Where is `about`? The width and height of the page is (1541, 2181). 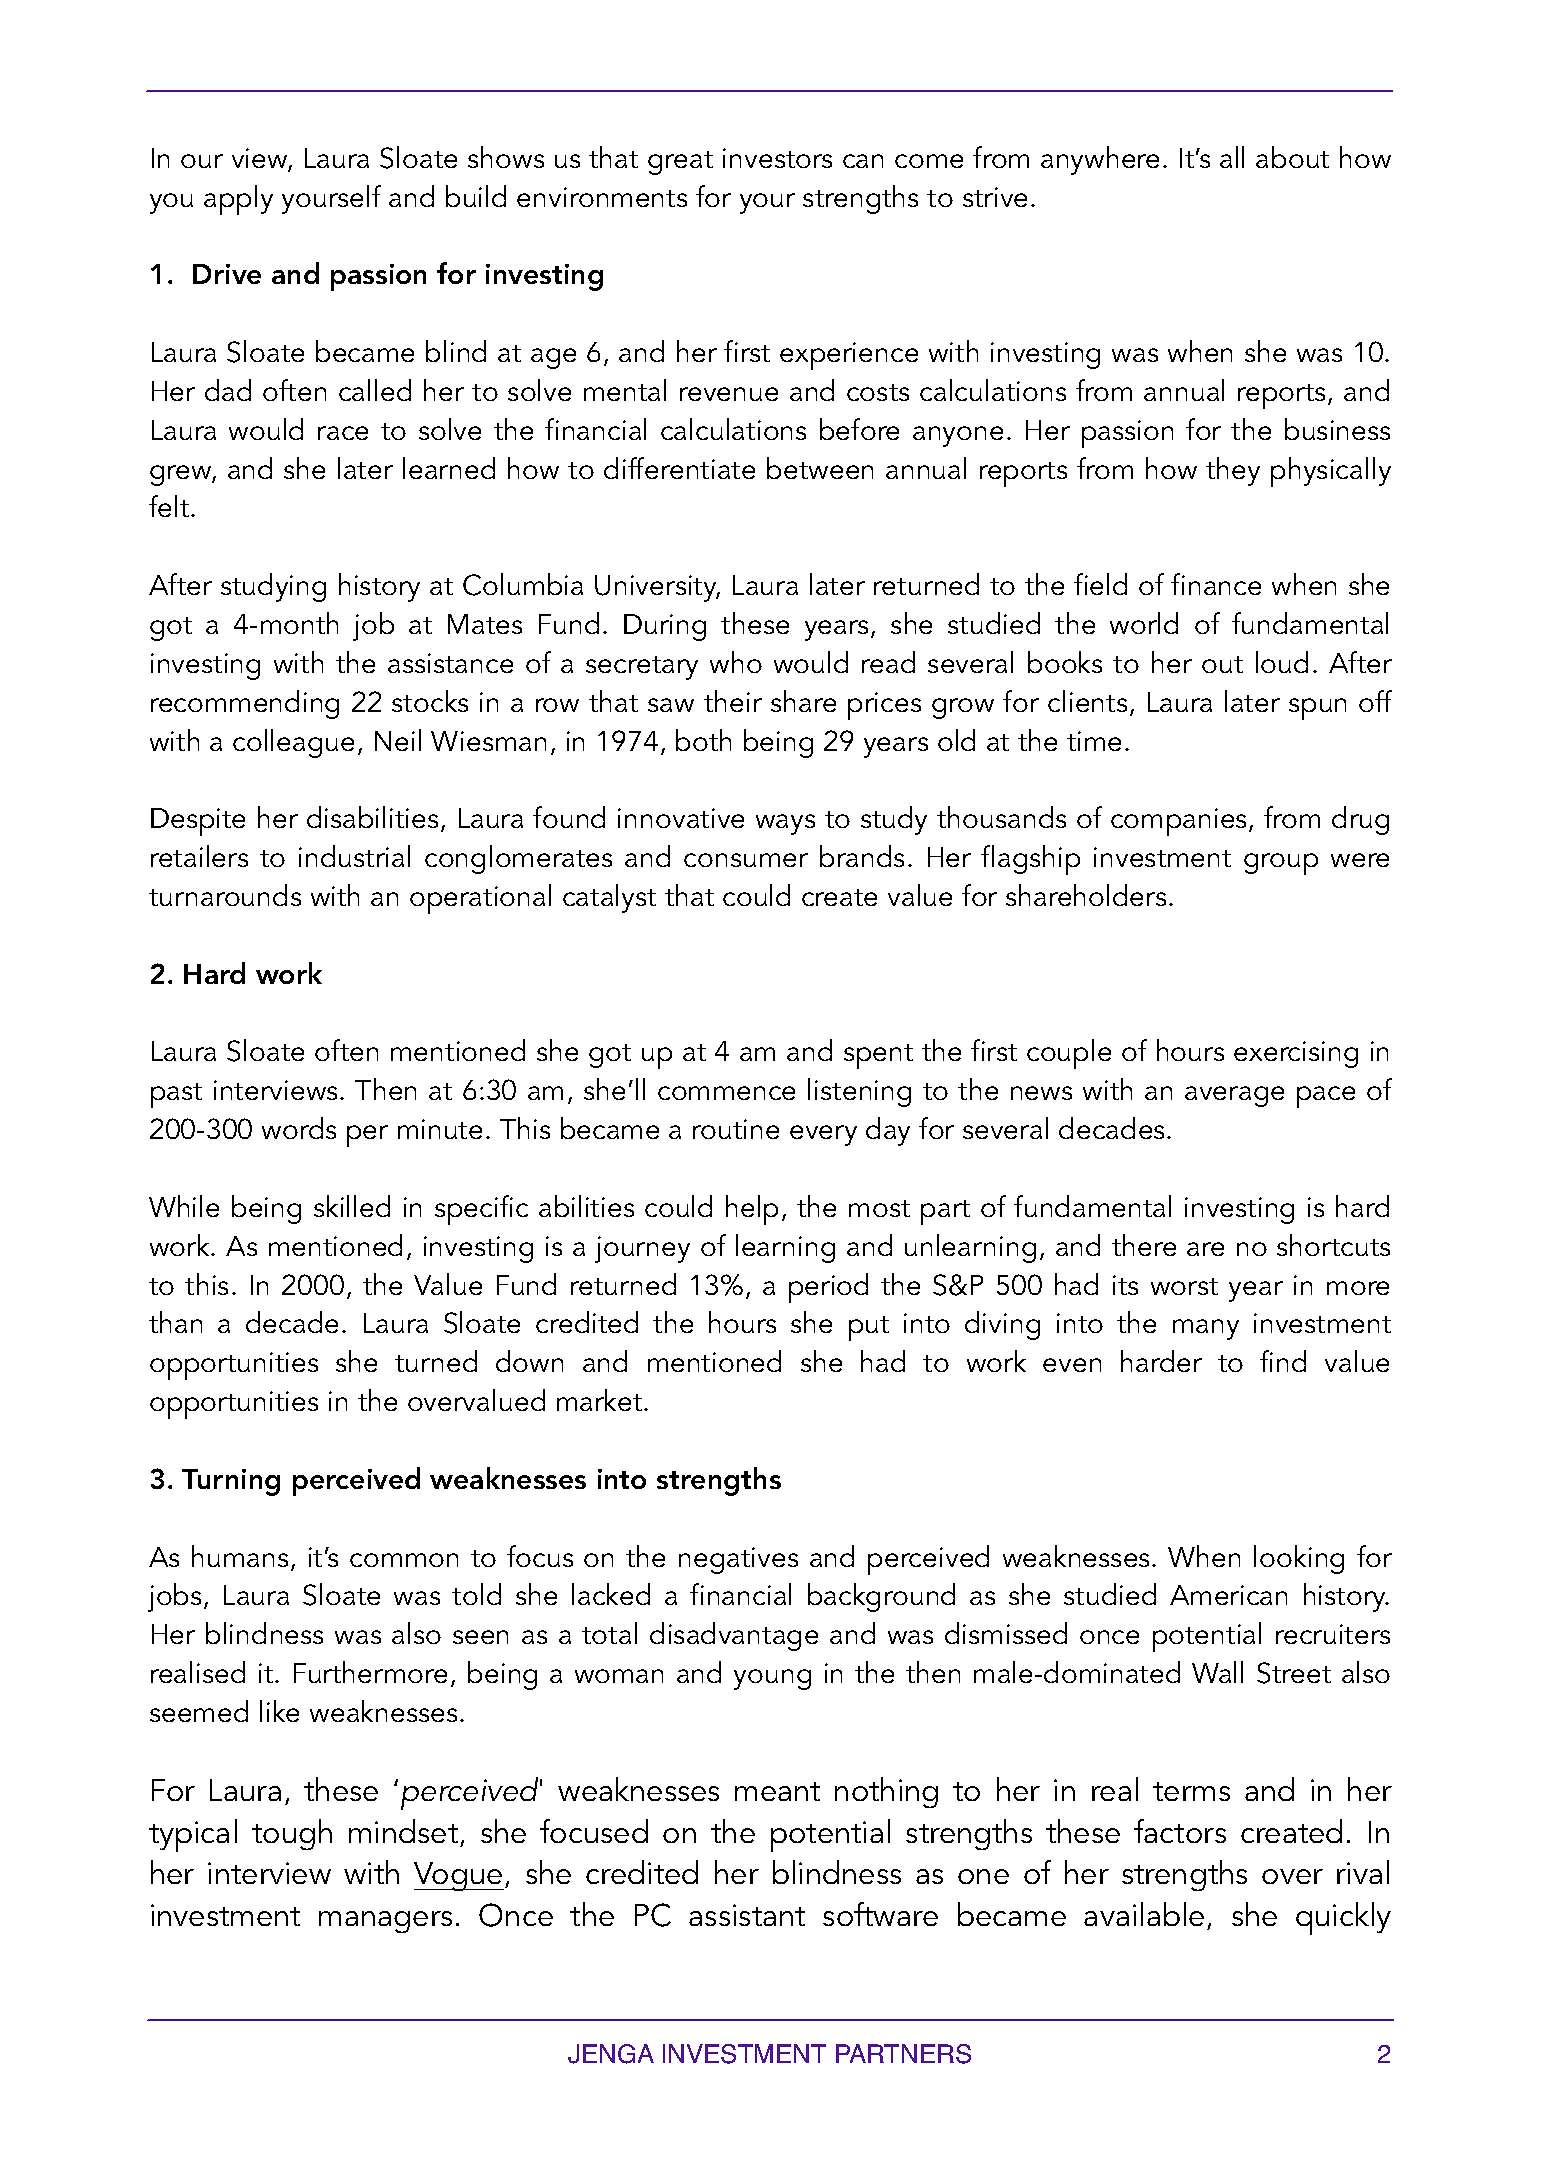 about is located at coordinates (1292, 157).
